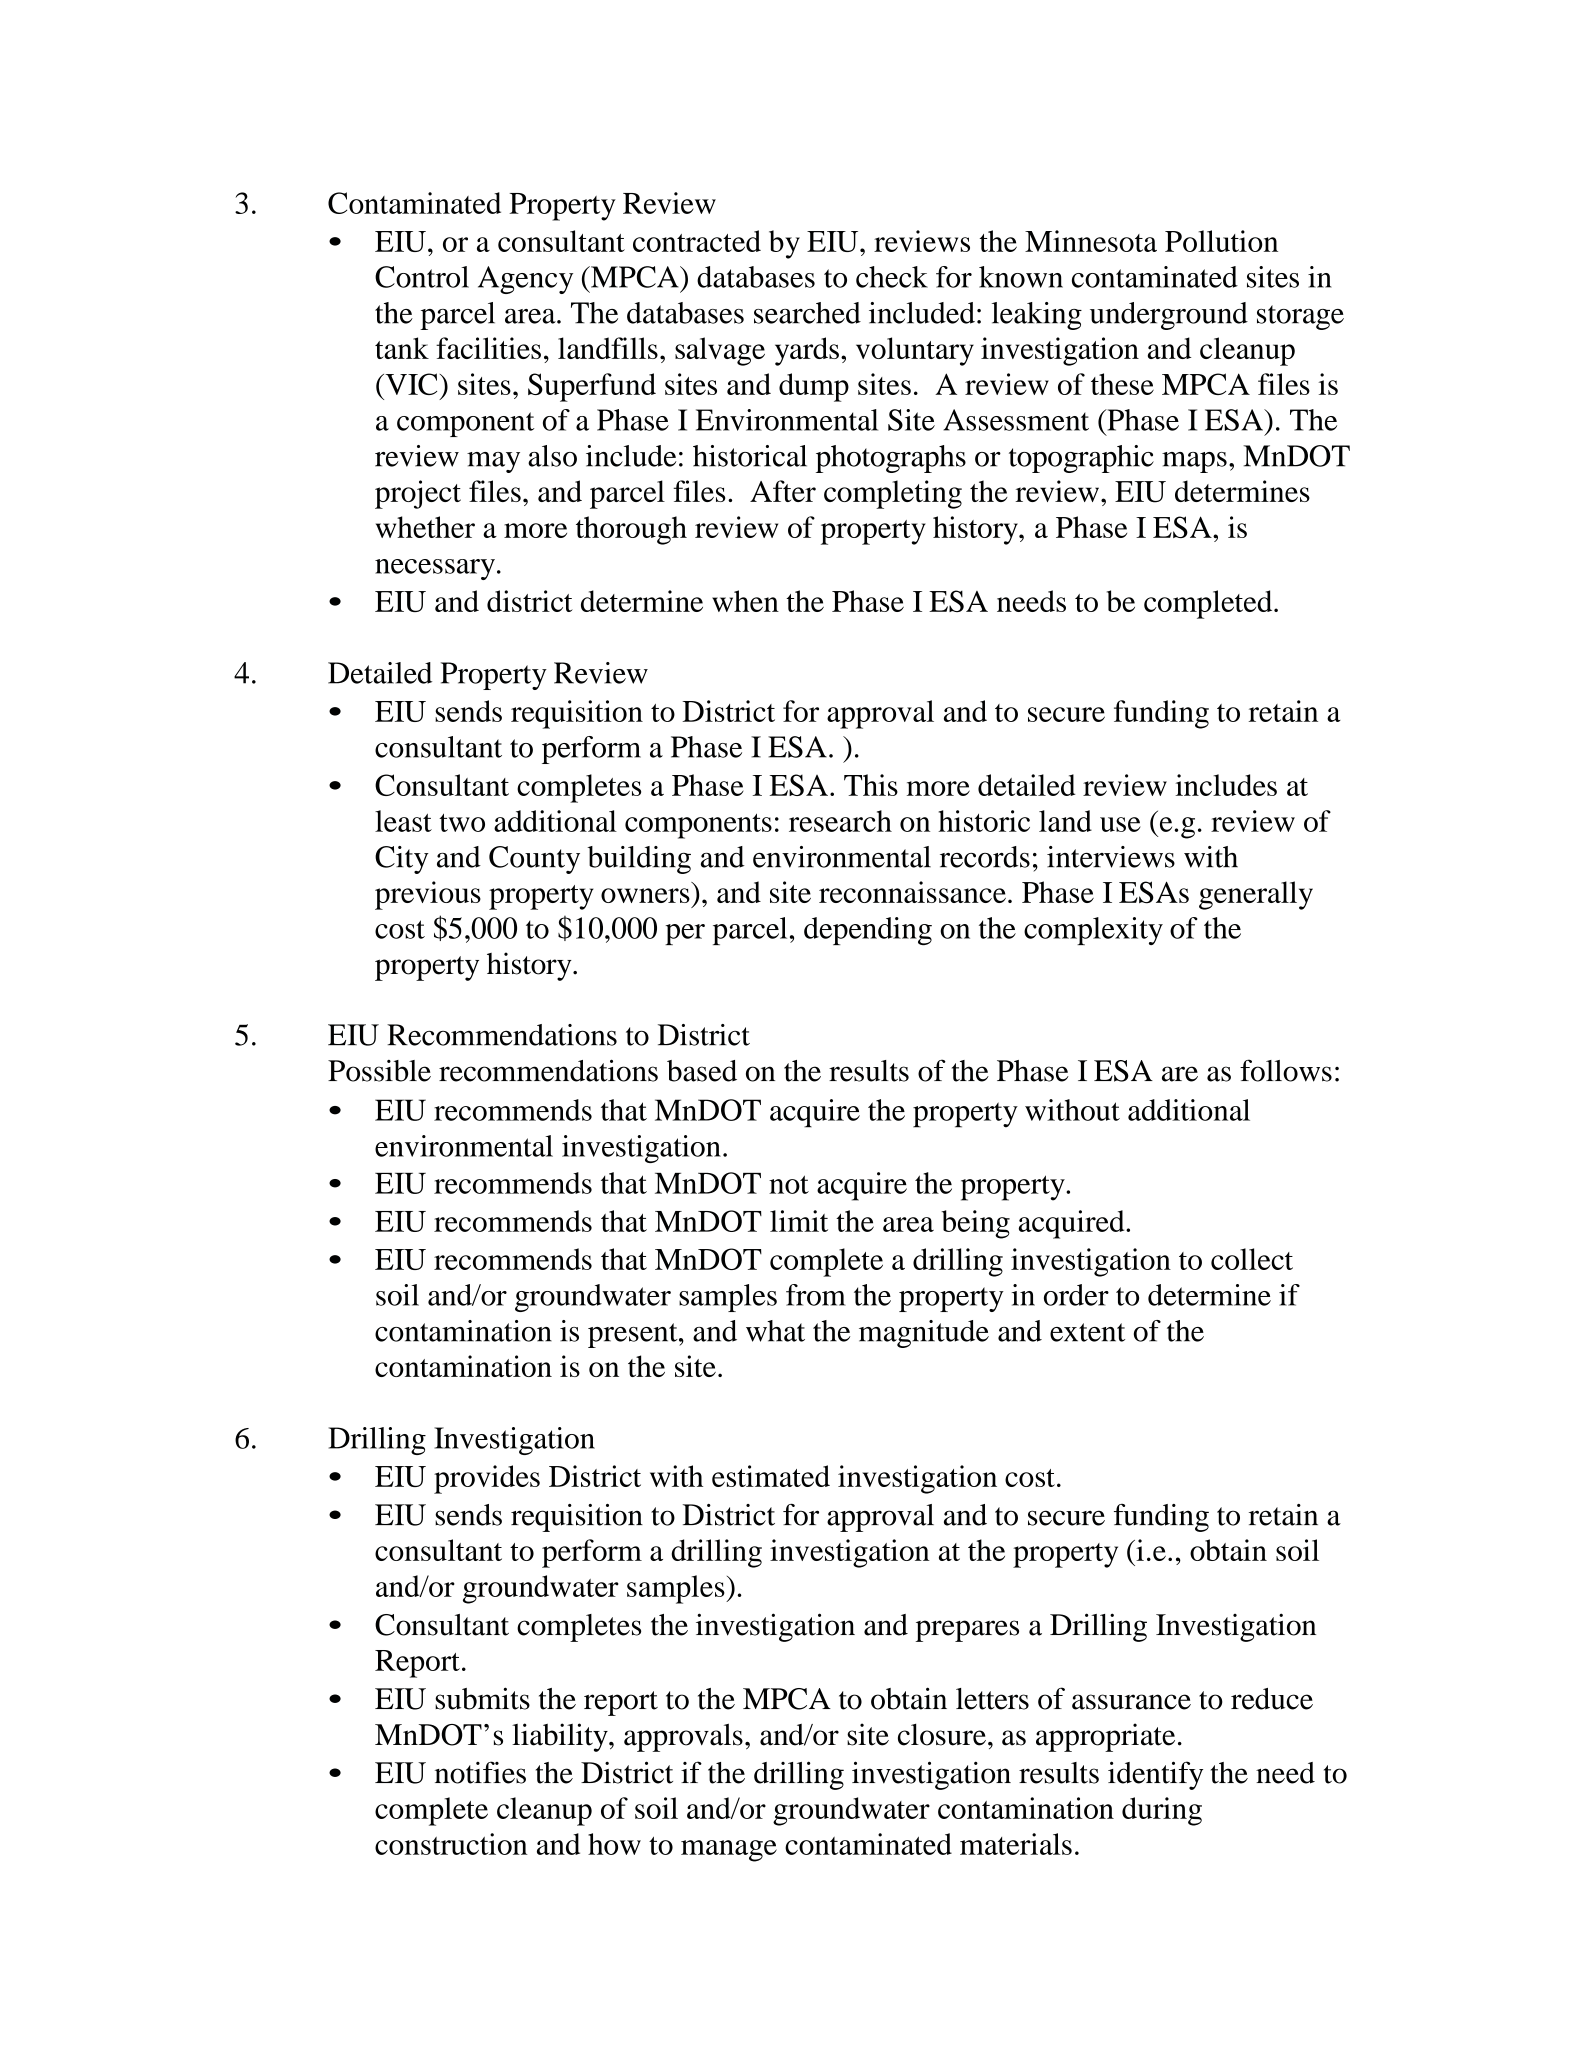  I want to click on Possible, so click(379, 1071).
